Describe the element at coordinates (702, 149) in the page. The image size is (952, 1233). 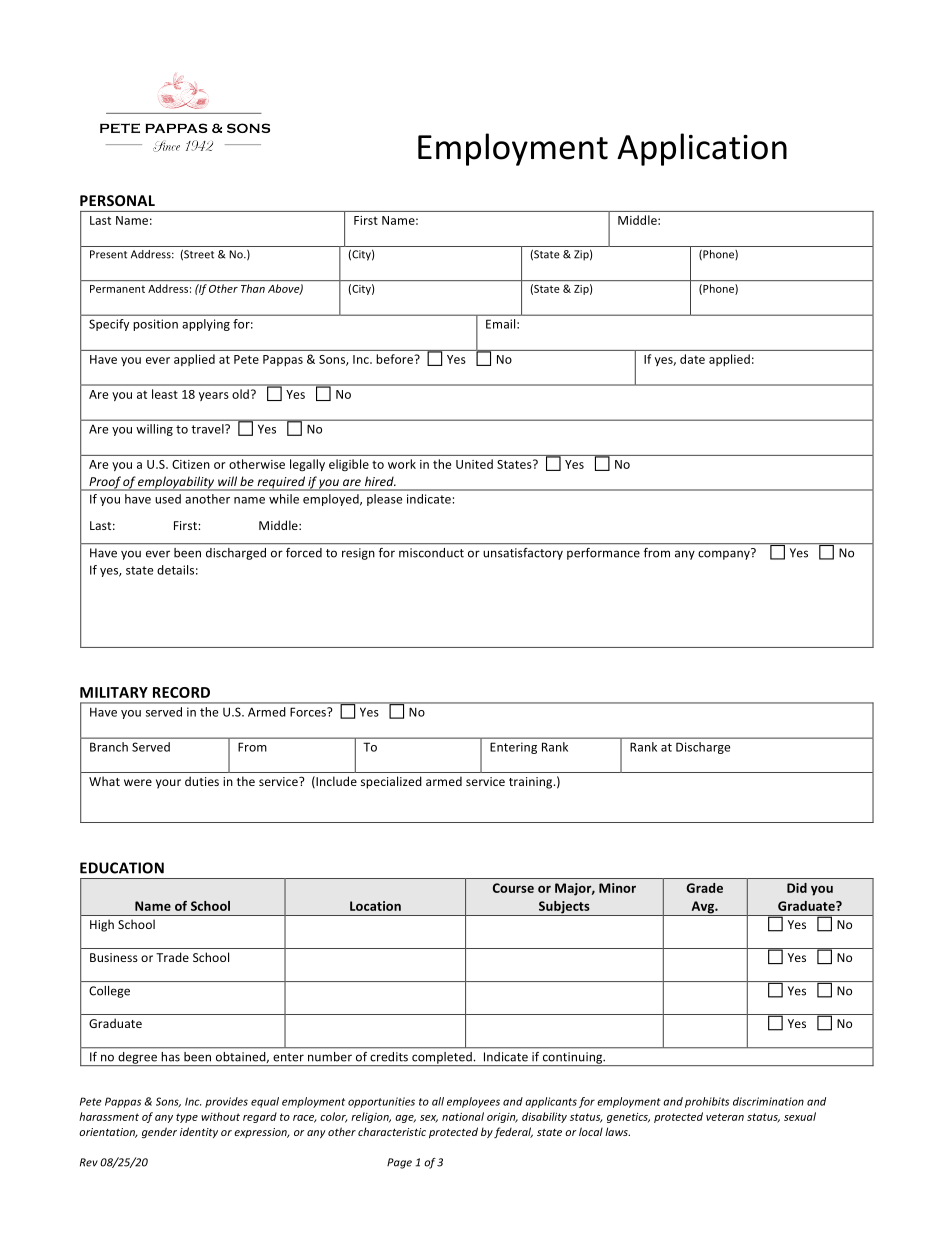
I see `Application` at that location.
